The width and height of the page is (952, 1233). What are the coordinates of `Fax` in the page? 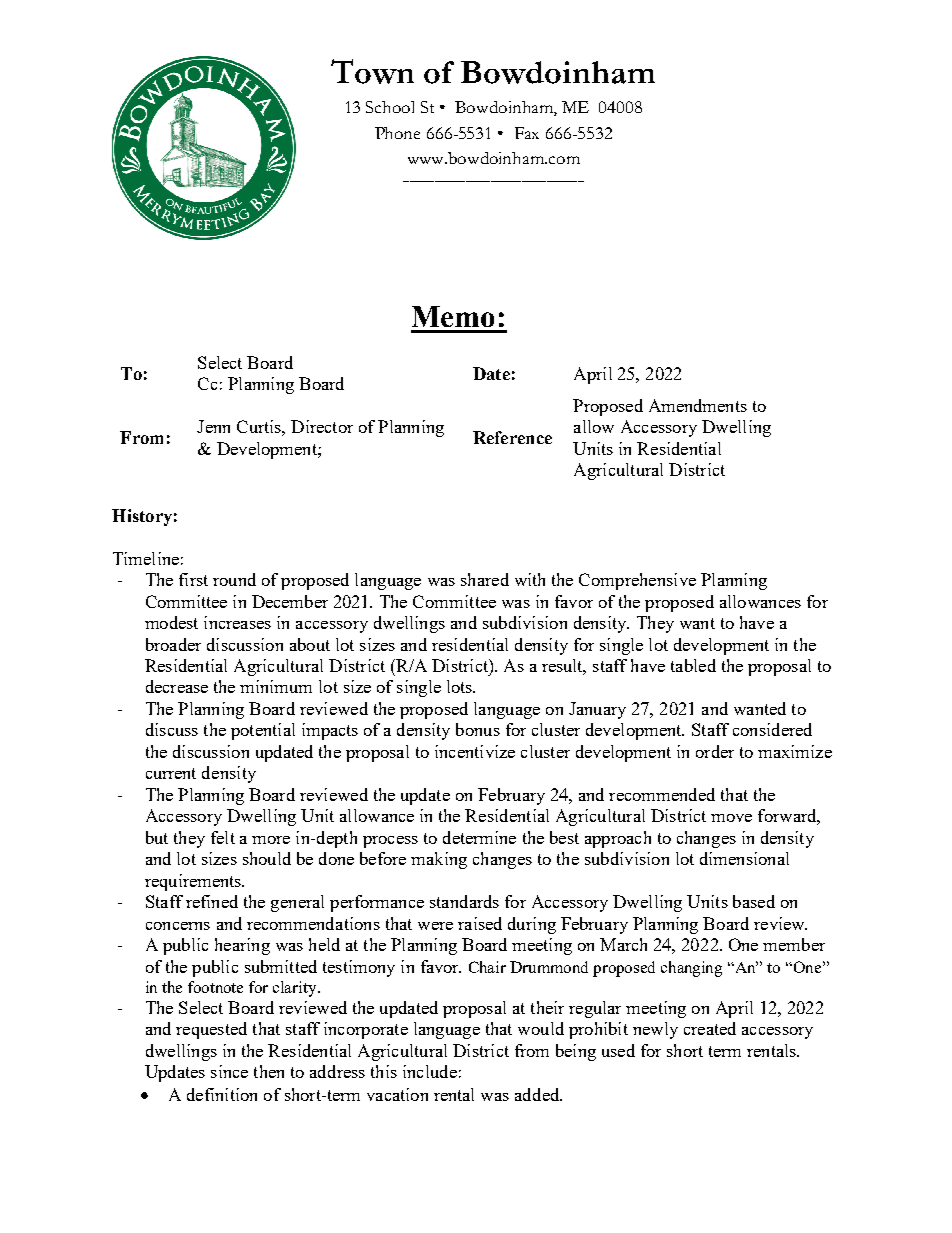 It's located at (527, 133).
